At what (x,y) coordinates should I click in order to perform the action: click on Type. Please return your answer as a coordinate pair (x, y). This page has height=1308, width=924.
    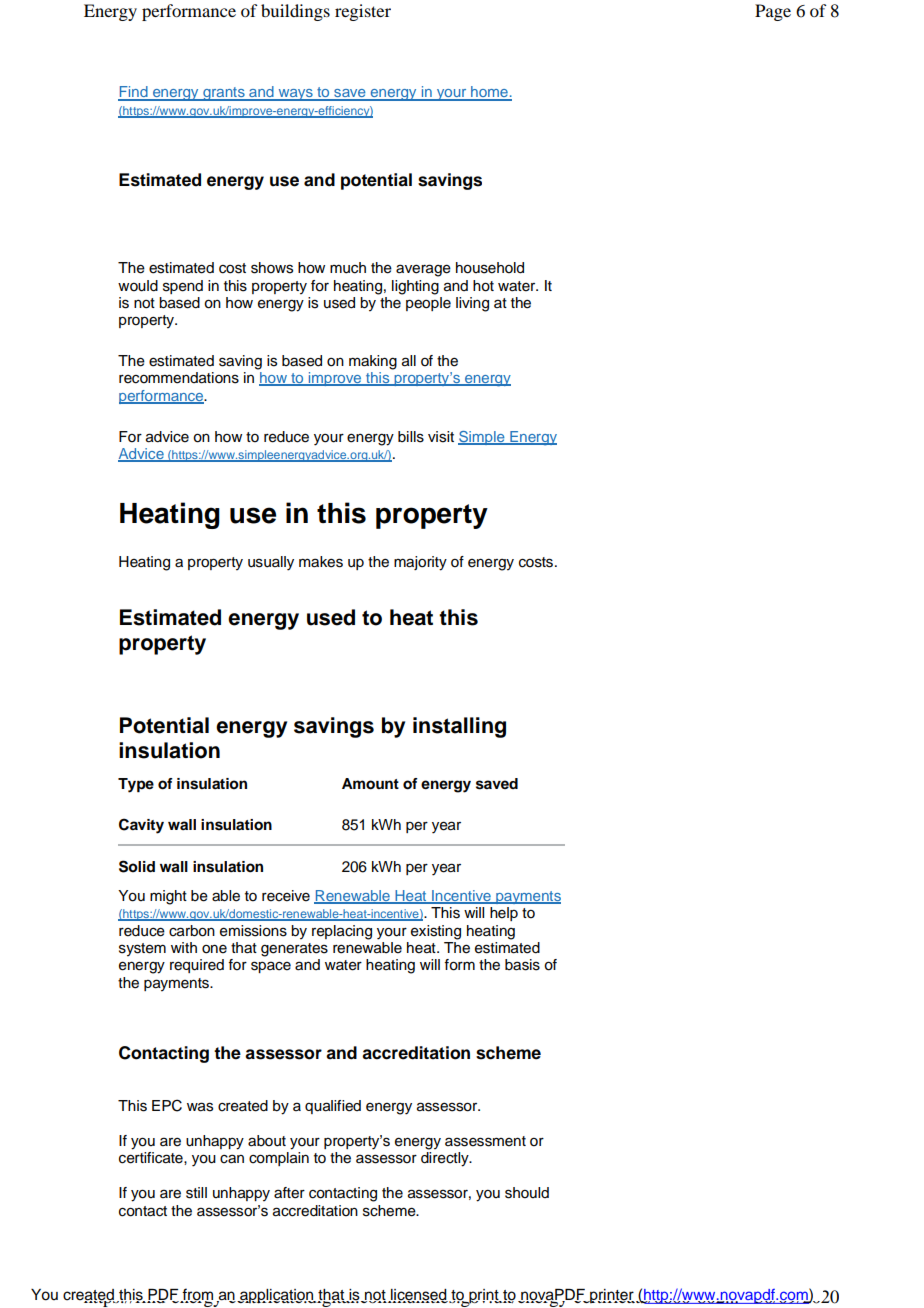
    Looking at the image, I should click on (136, 785).
